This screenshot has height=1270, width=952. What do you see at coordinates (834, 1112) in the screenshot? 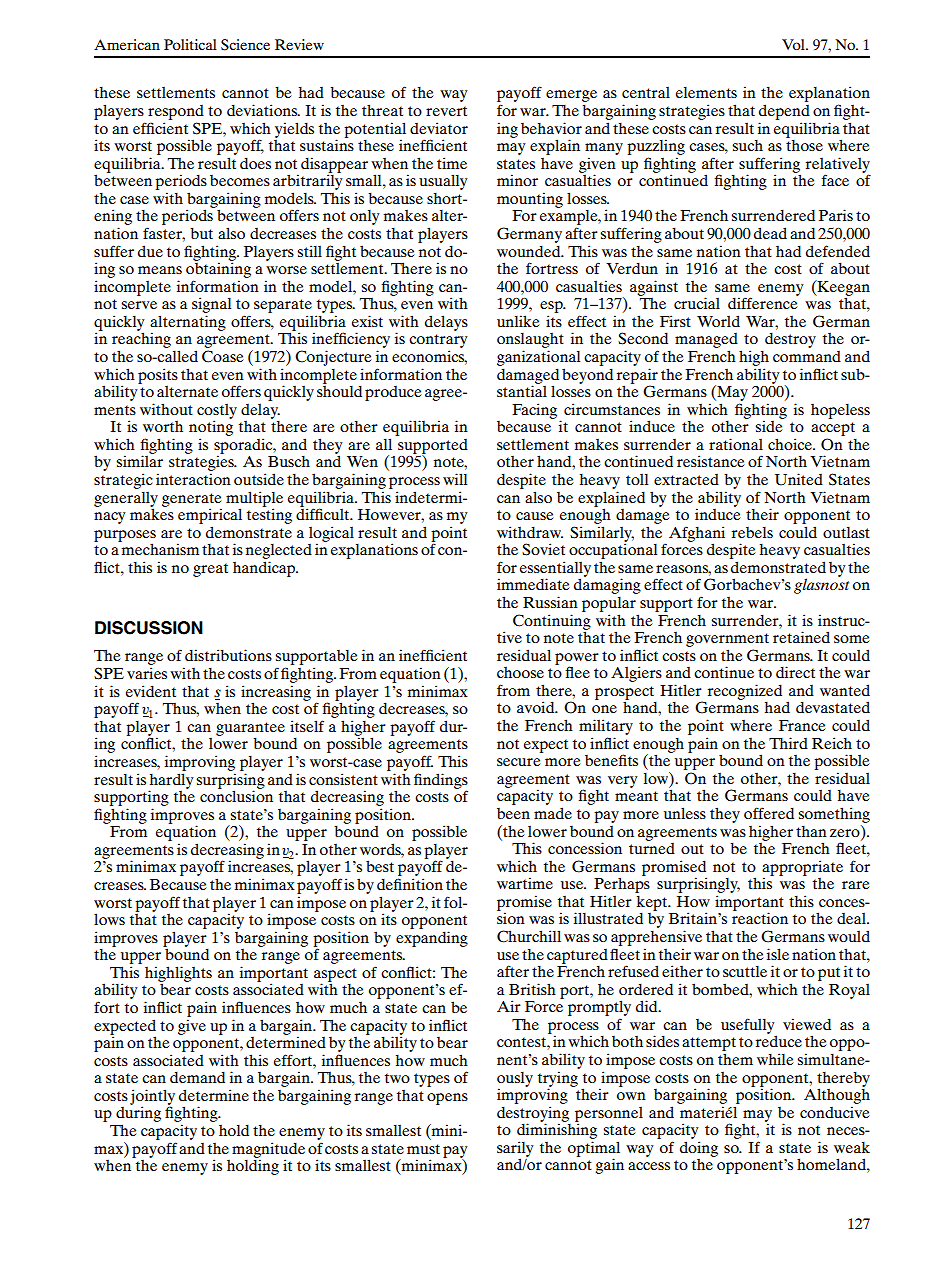
I see `conducive` at bounding box center [834, 1112].
